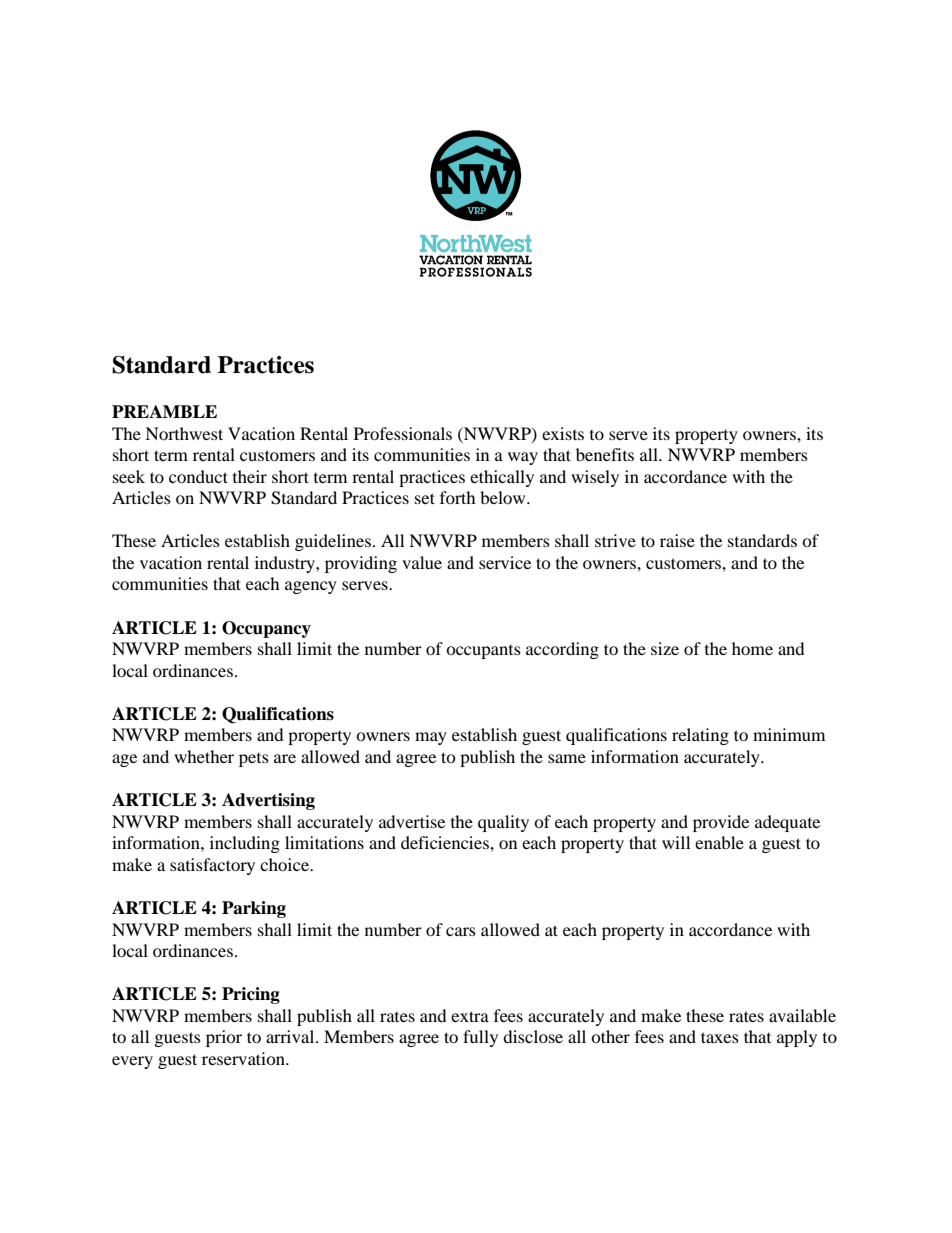  Describe the element at coordinates (266, 629) in the image. I see `Occupancy` at that location.
